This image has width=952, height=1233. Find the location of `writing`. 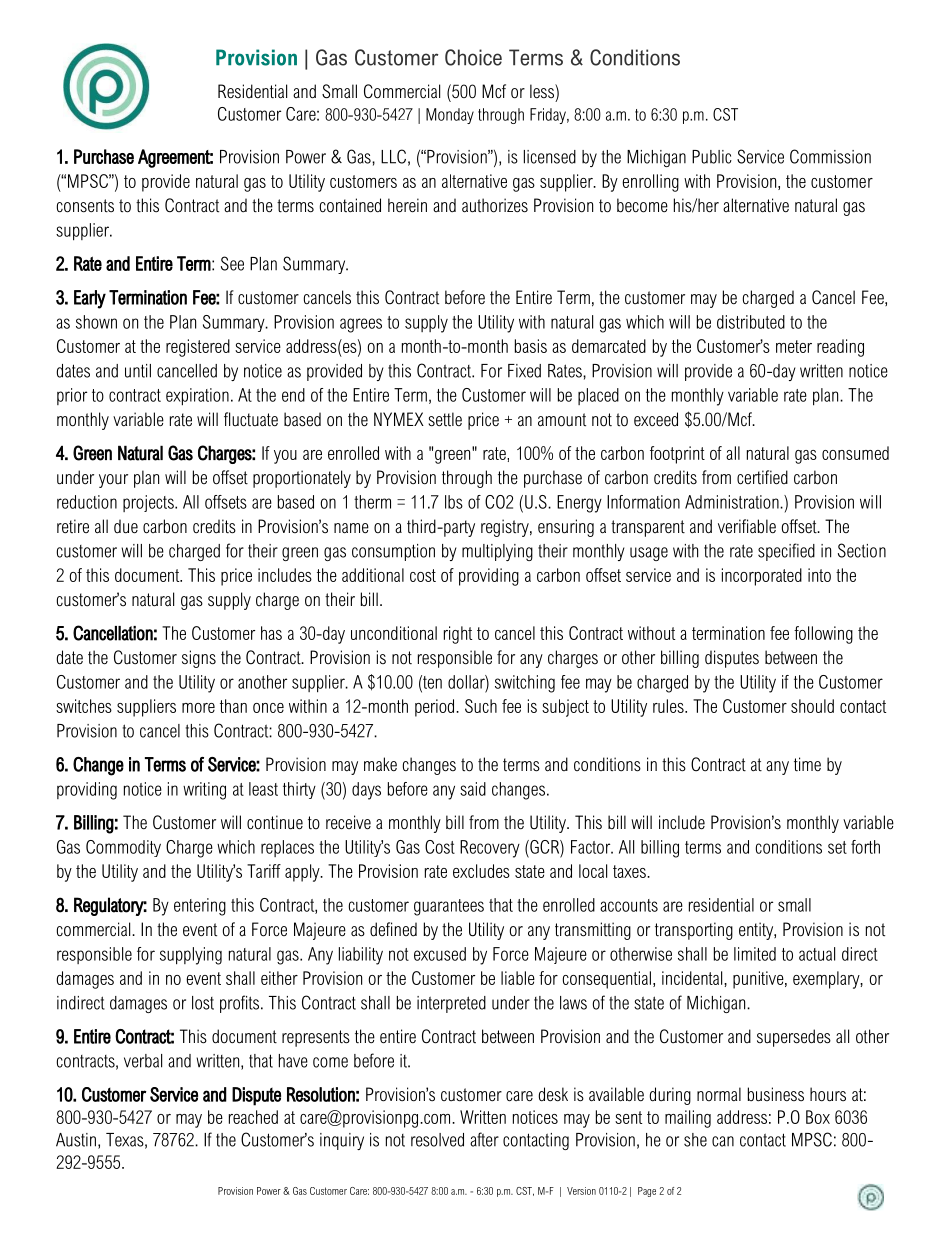

writing is located at coordinates (204, 791).
